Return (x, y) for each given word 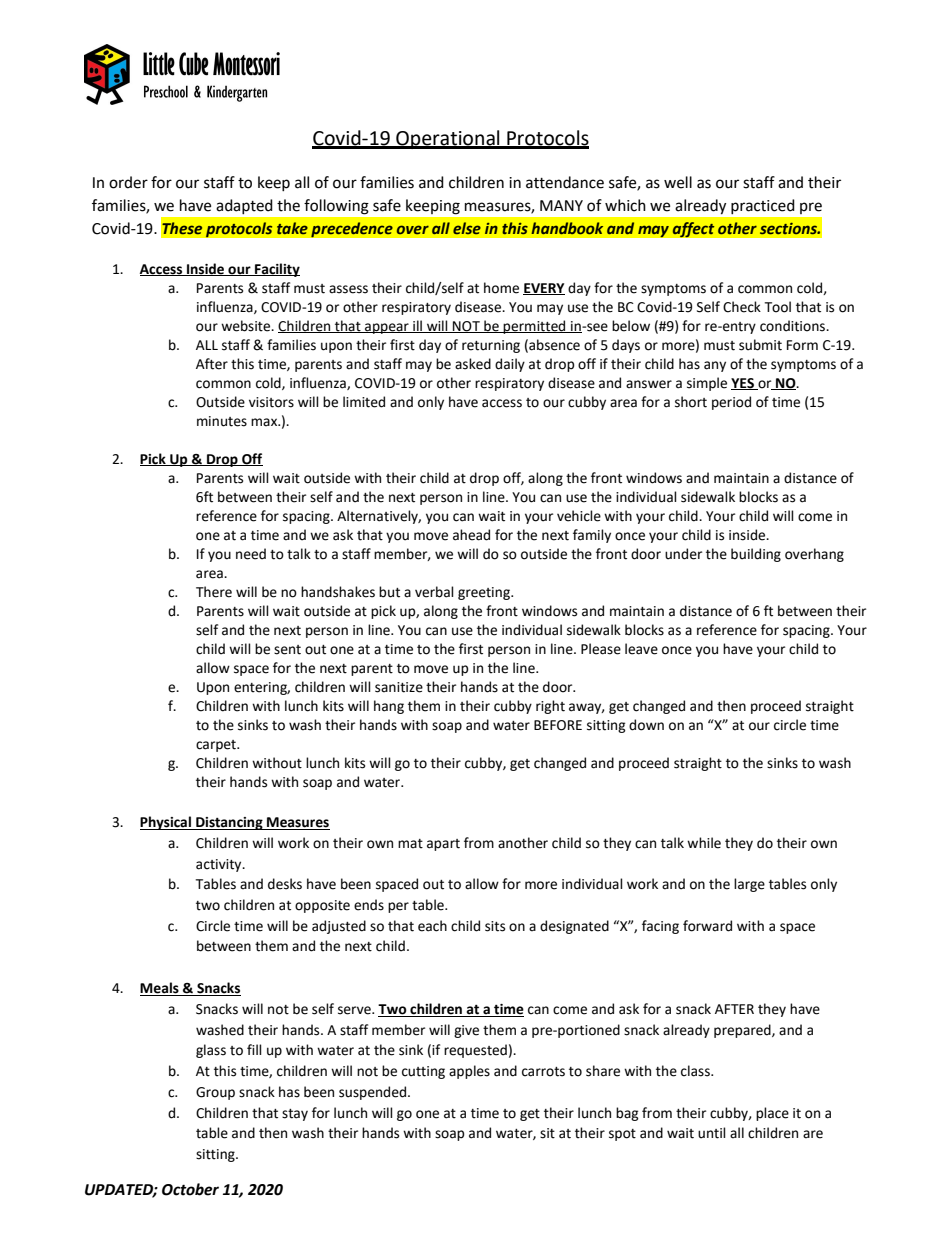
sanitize (399, 687)
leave (641, 649)
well (678, 182)
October (190, 1189)
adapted (244, 206)
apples (469, 1072)
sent (287, 650)
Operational (448, 139)
